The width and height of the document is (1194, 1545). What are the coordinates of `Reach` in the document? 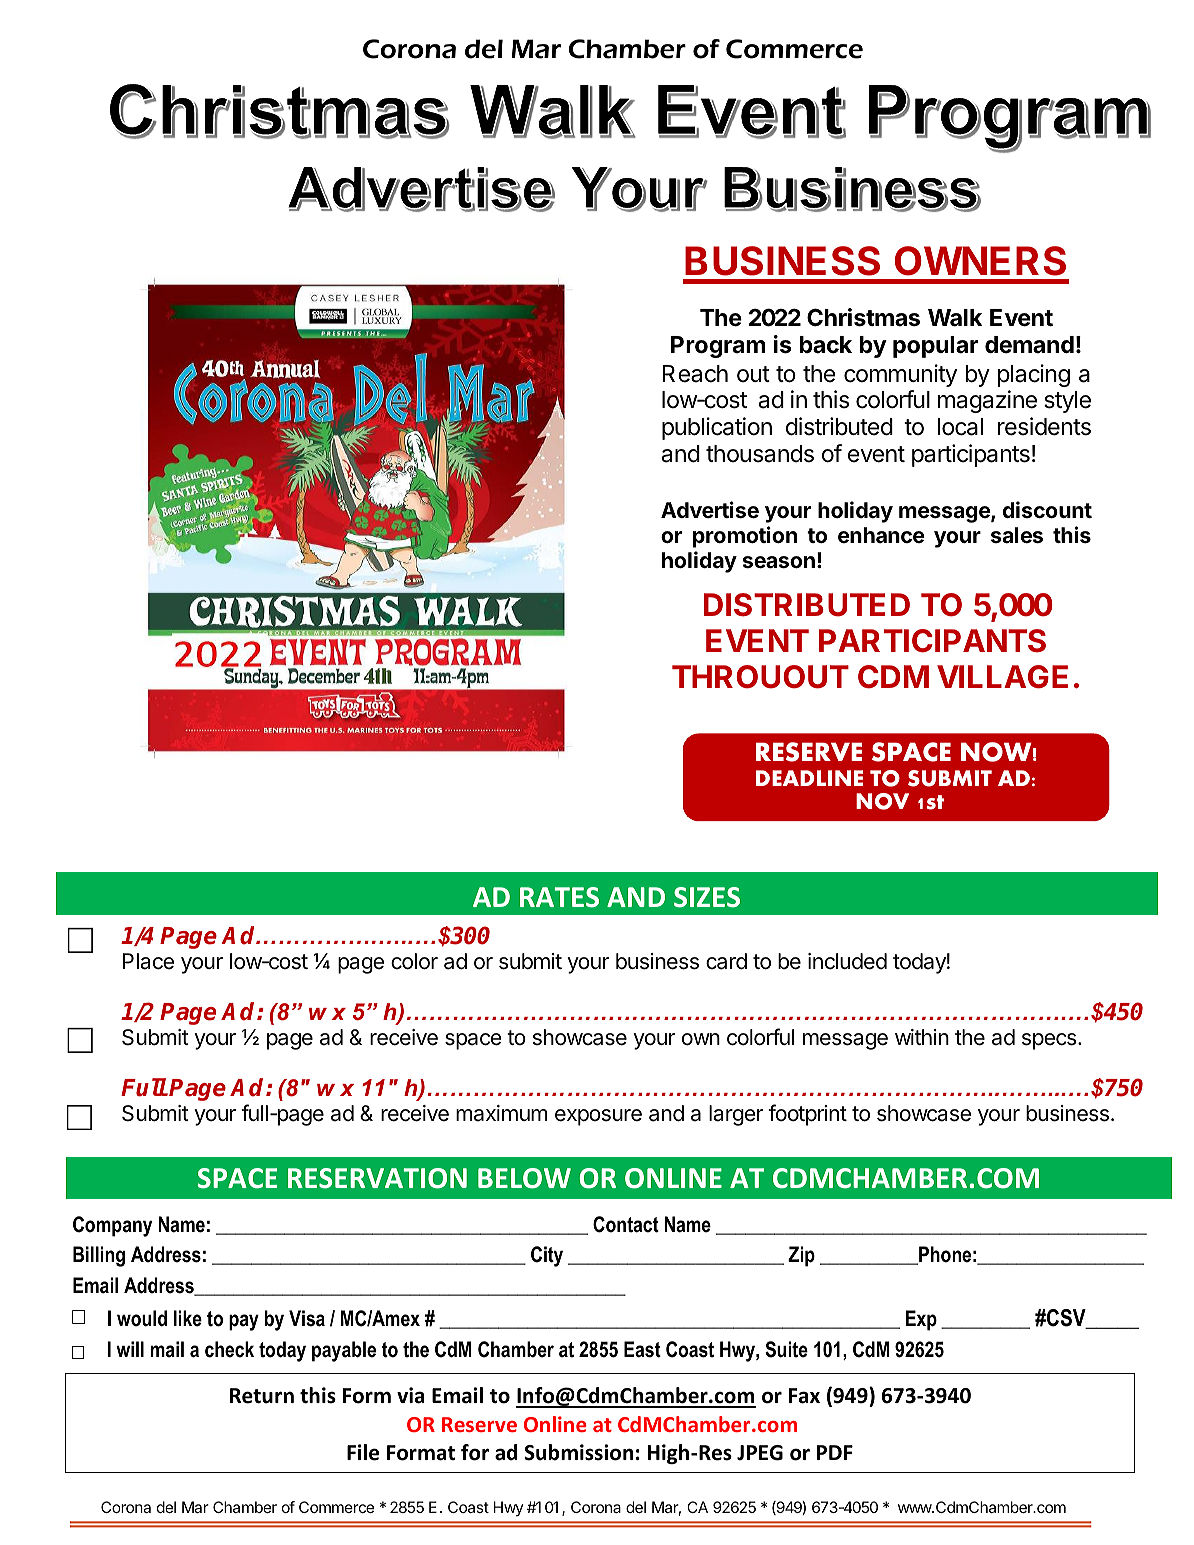 It's located at (695, 374).
